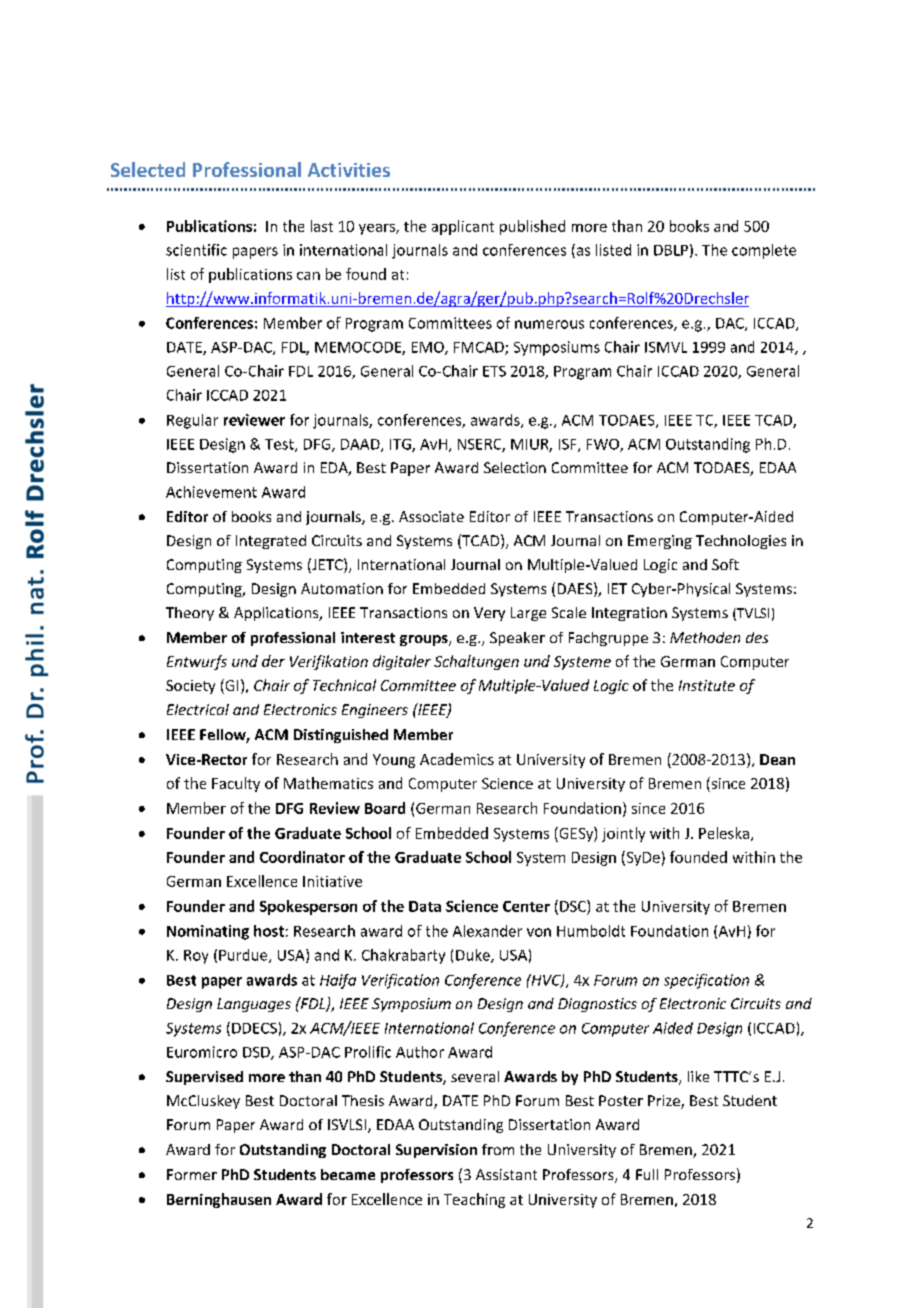  Describe the element at coordinates (196, 250) in the page. I see `scientific` at that location.
